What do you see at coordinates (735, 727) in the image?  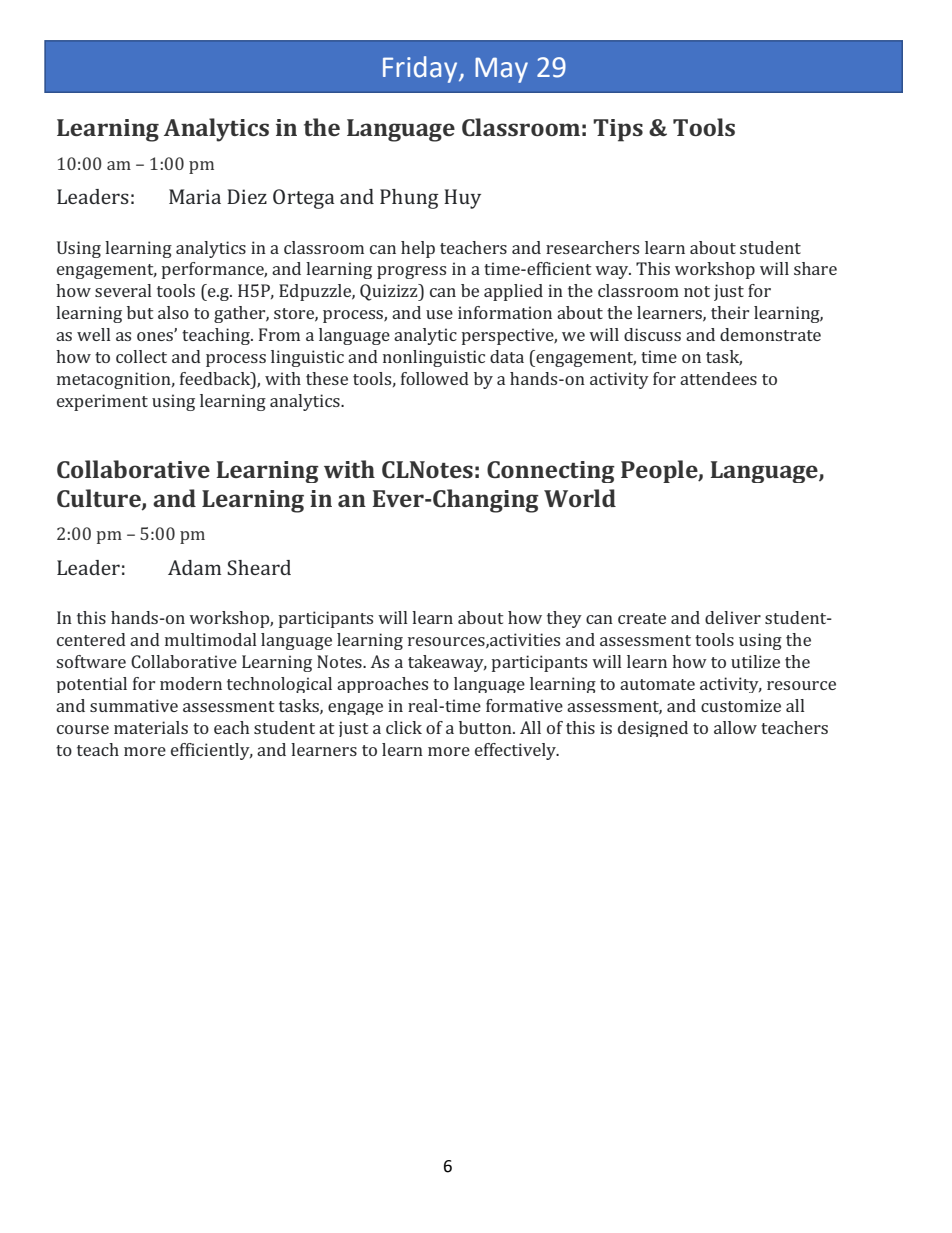 I see `allow` at bounding box center [735, 727].
